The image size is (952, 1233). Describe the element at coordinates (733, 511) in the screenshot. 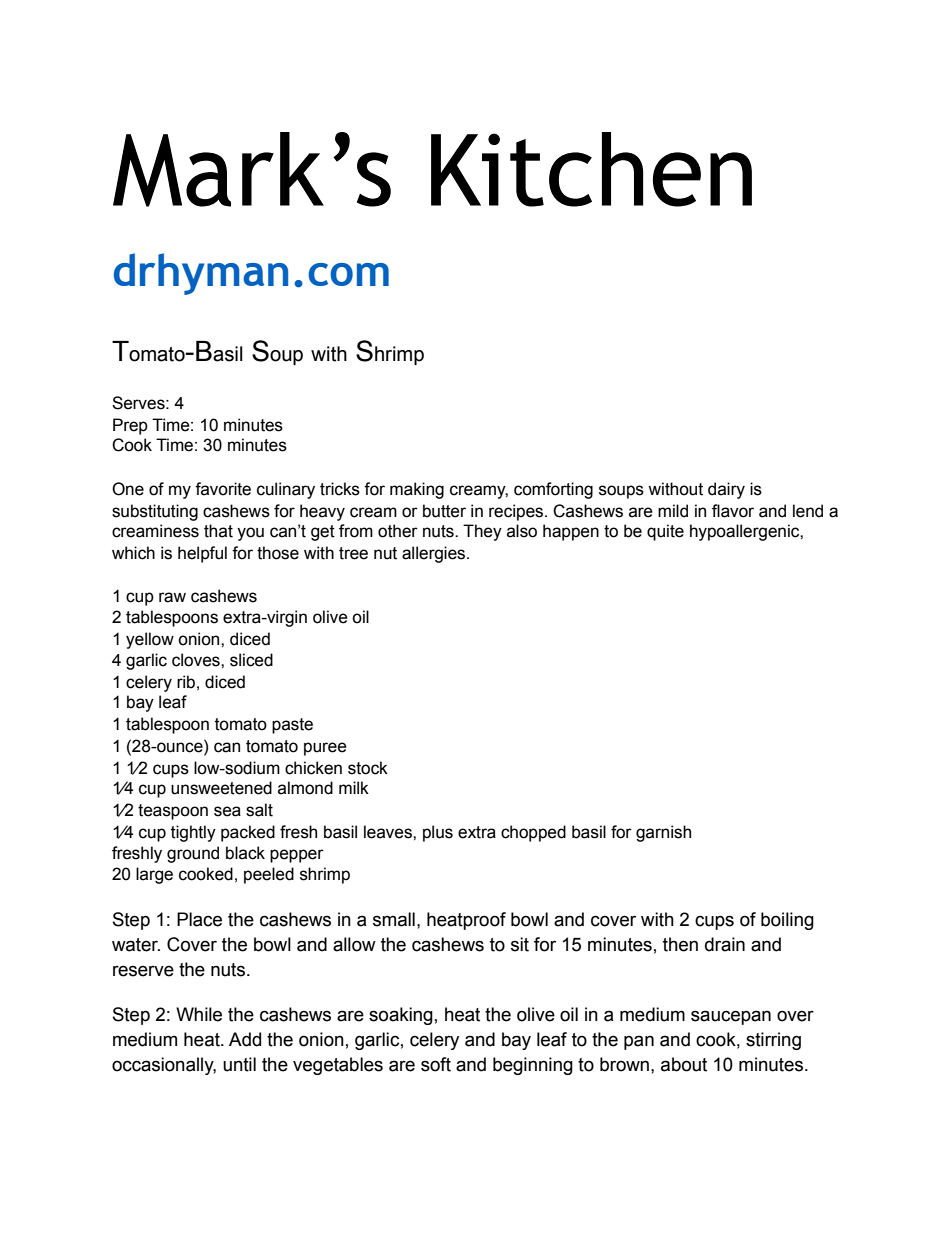

I see `flavor` at that location.
